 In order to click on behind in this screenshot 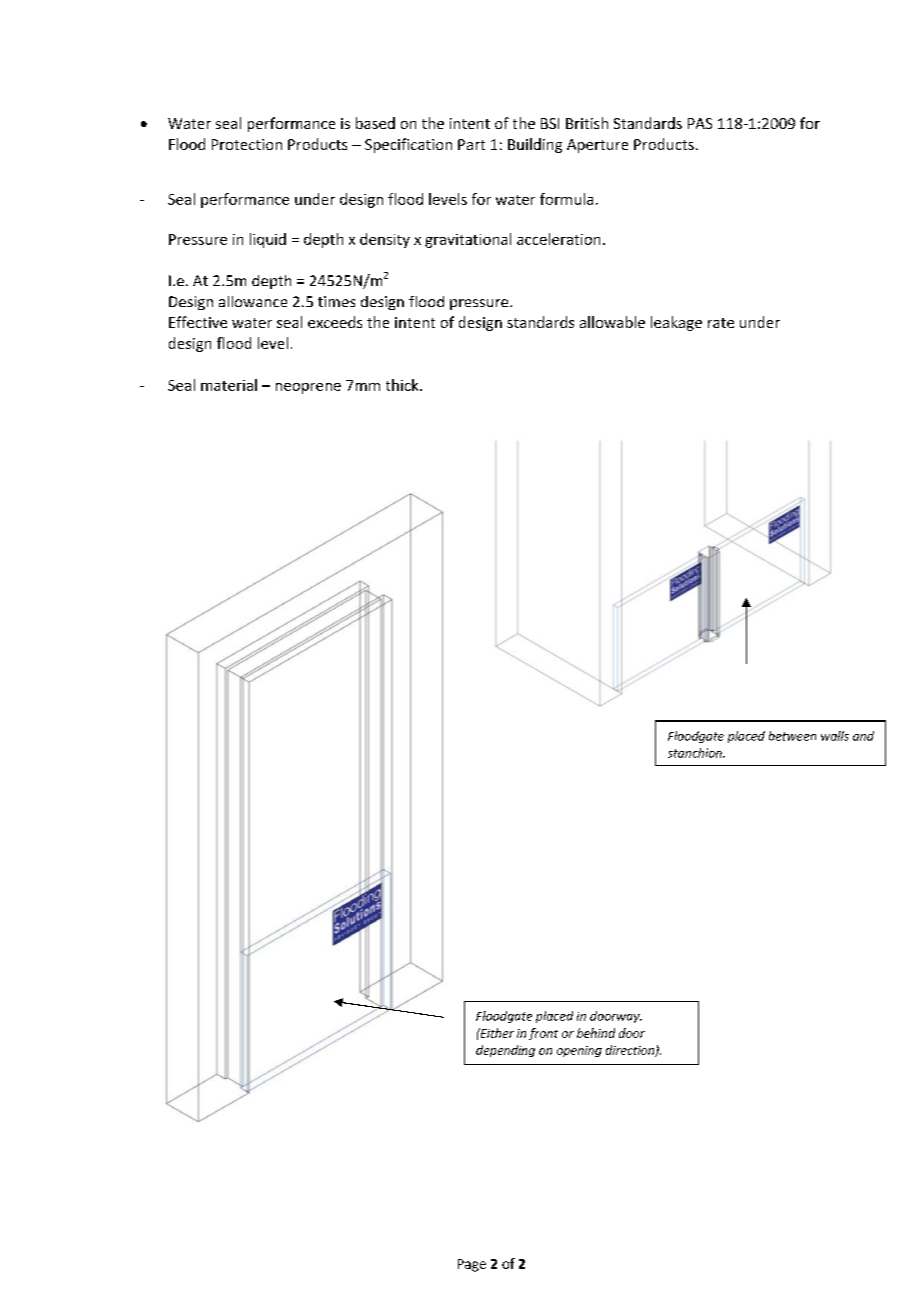, I will do `click(596, 1033)`.
